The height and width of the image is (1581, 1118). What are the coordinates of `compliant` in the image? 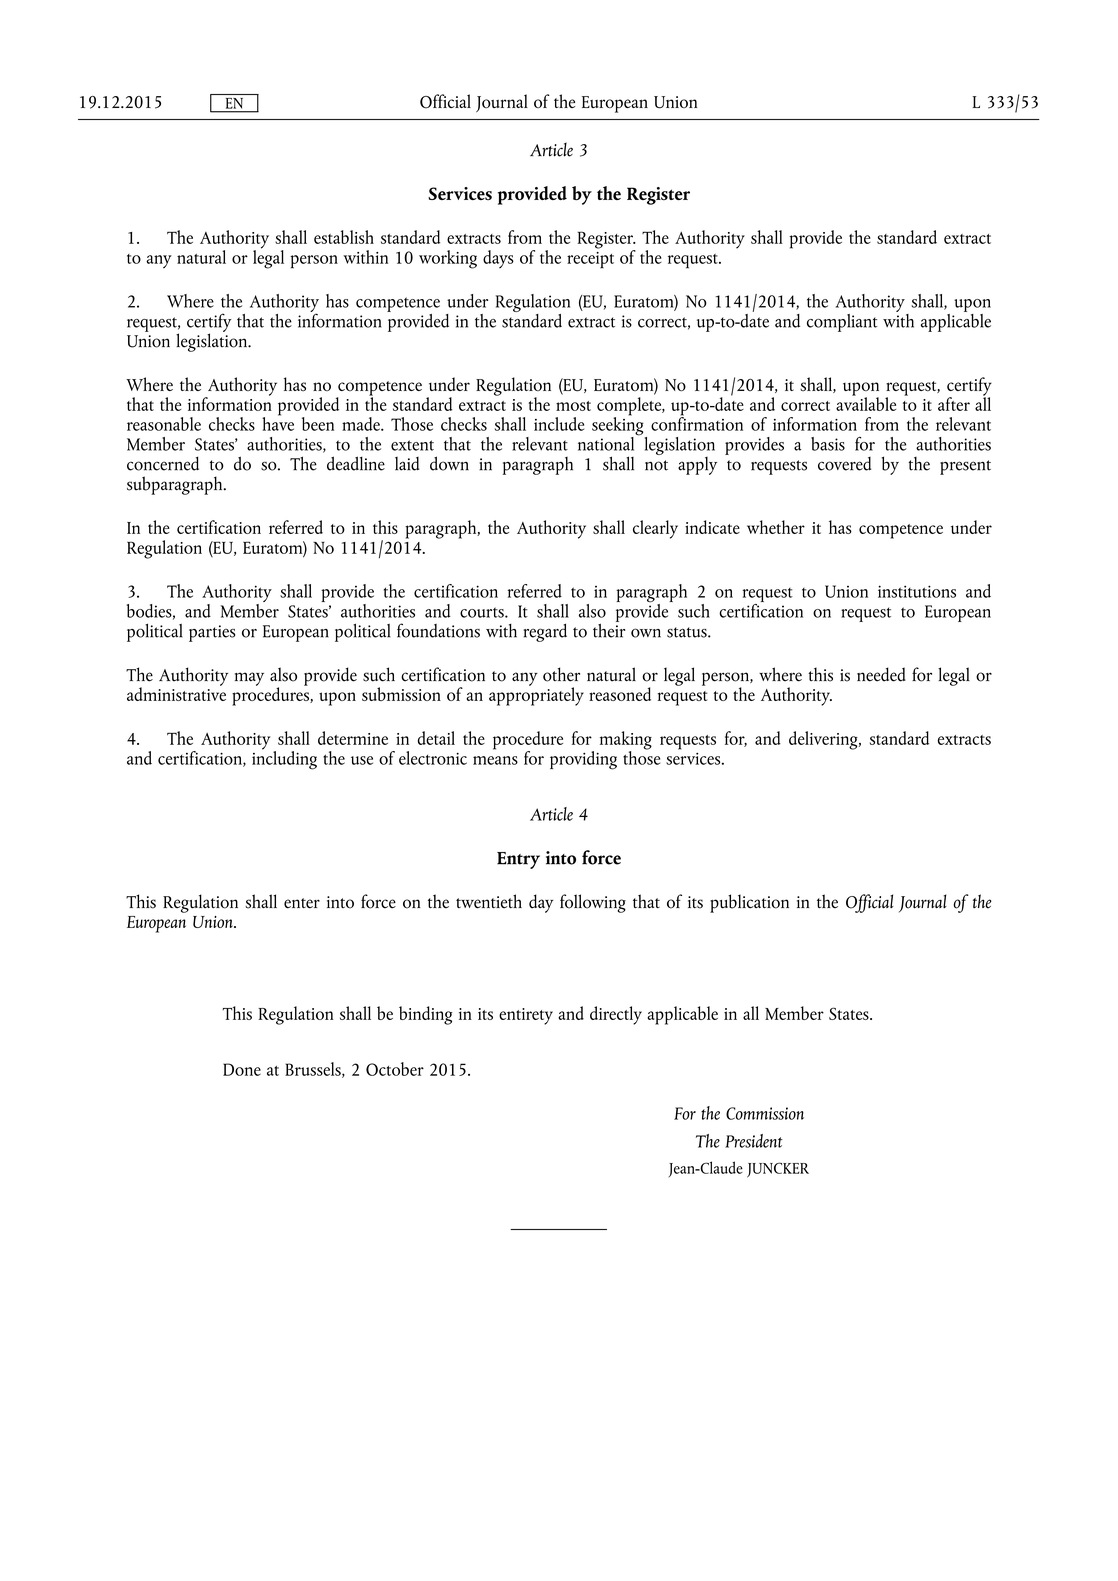 It's located at (842, 323).
